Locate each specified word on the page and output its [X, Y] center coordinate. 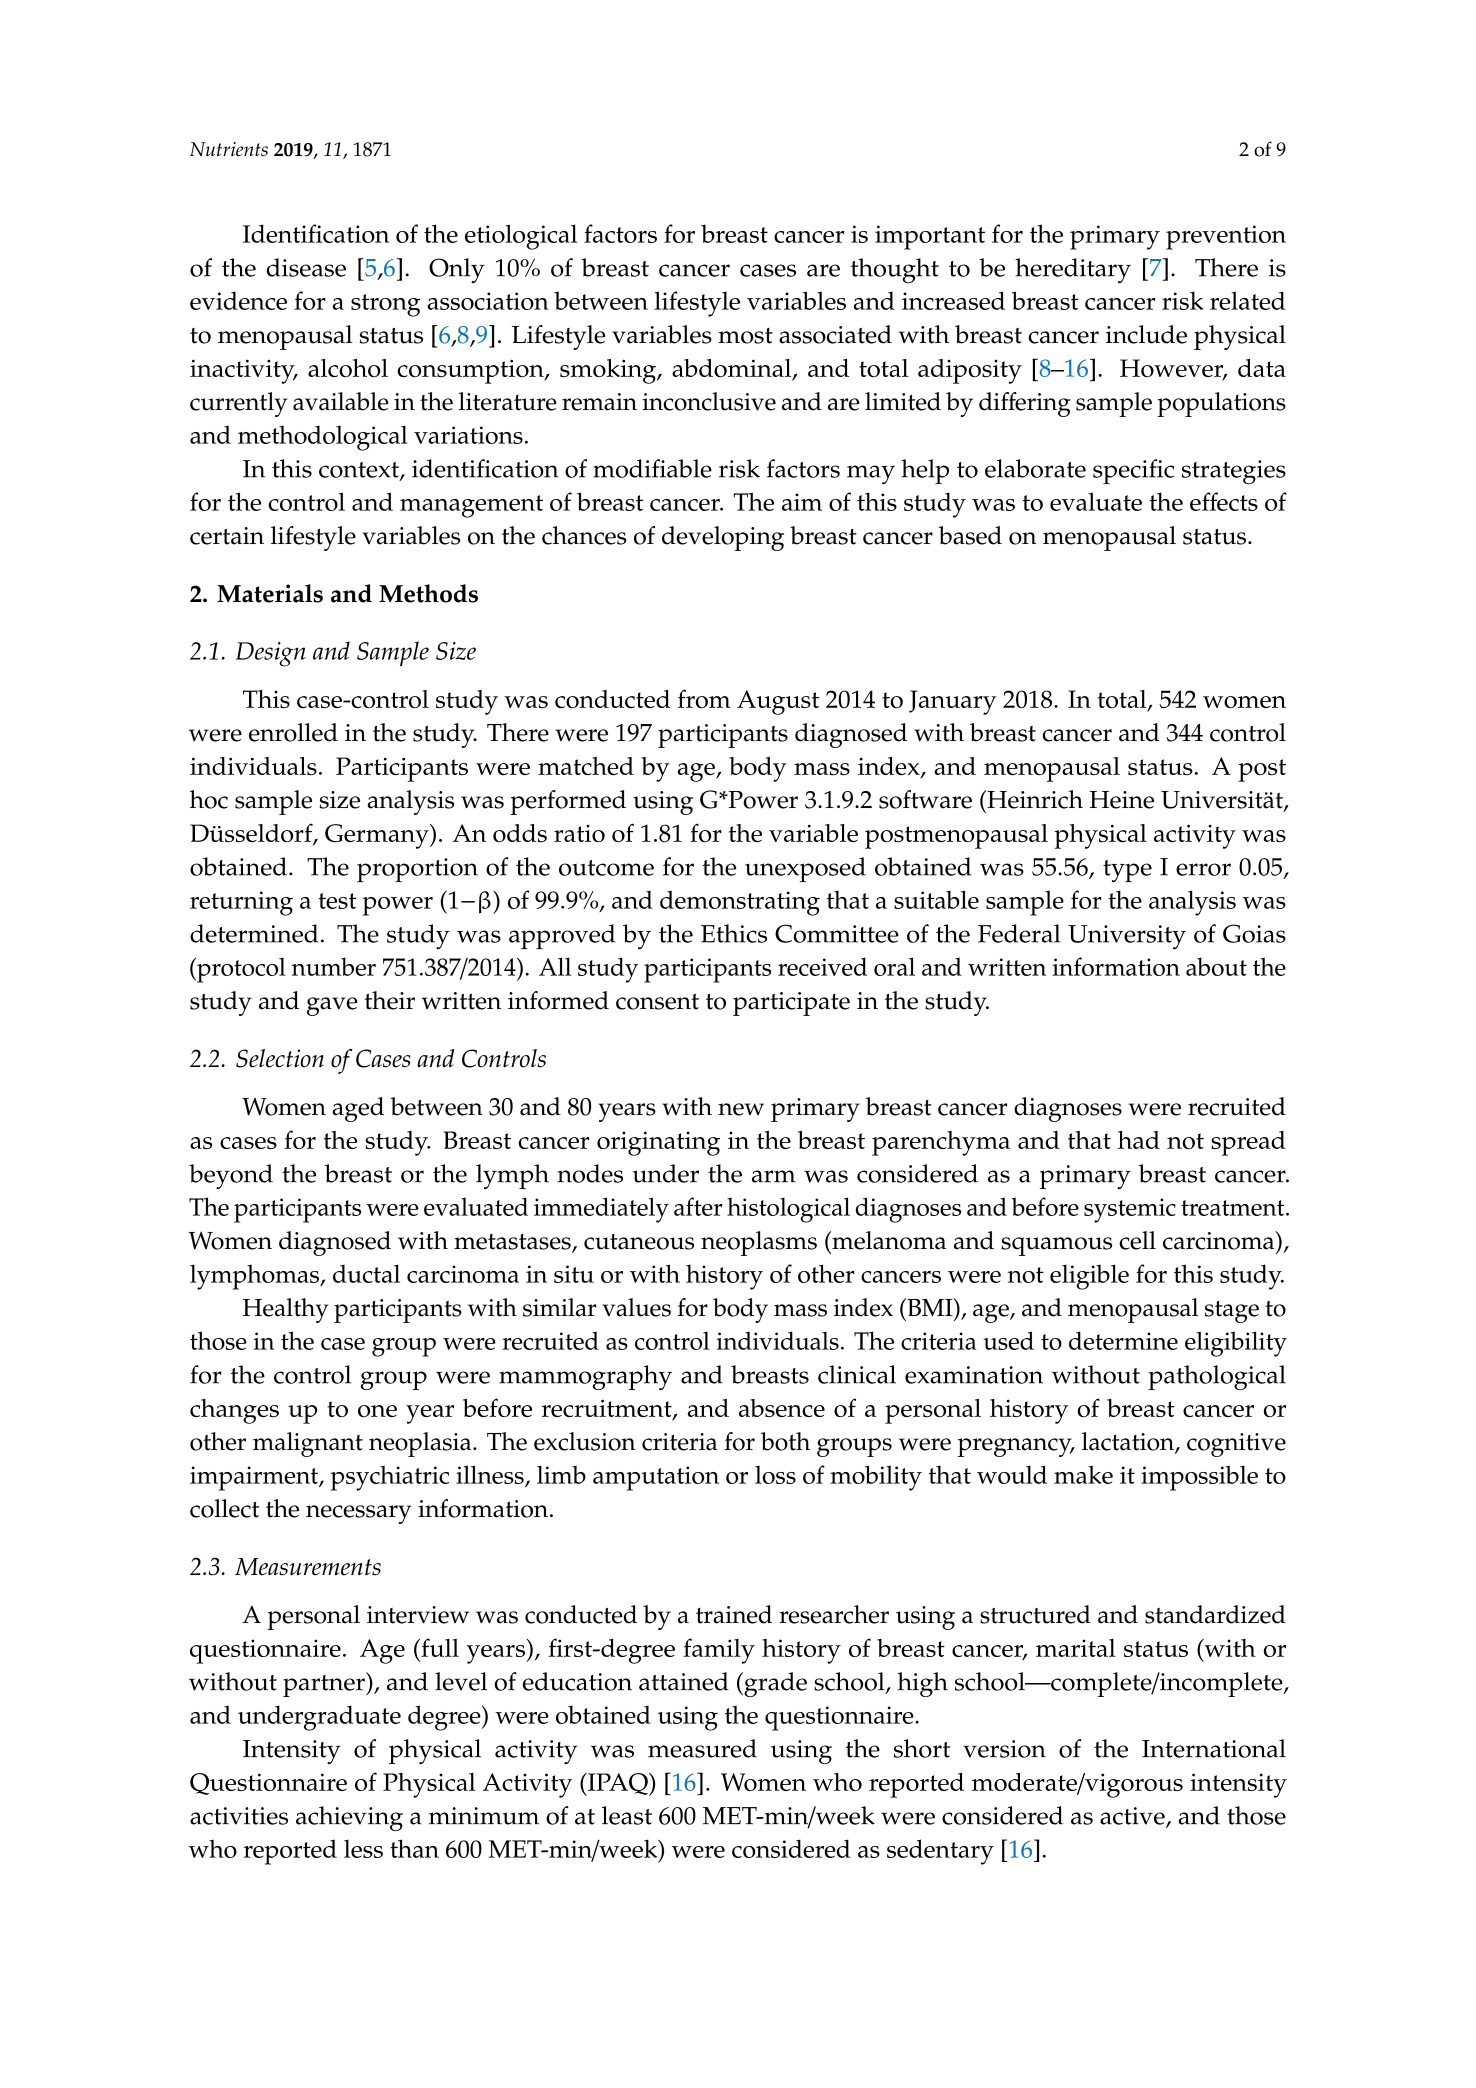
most [745, 336]
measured [702, 1748]
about [1216, 966]
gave [332, 1006]
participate [791, 1004]
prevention [1226, 237]
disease [306, 267]
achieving [349, 1818]
